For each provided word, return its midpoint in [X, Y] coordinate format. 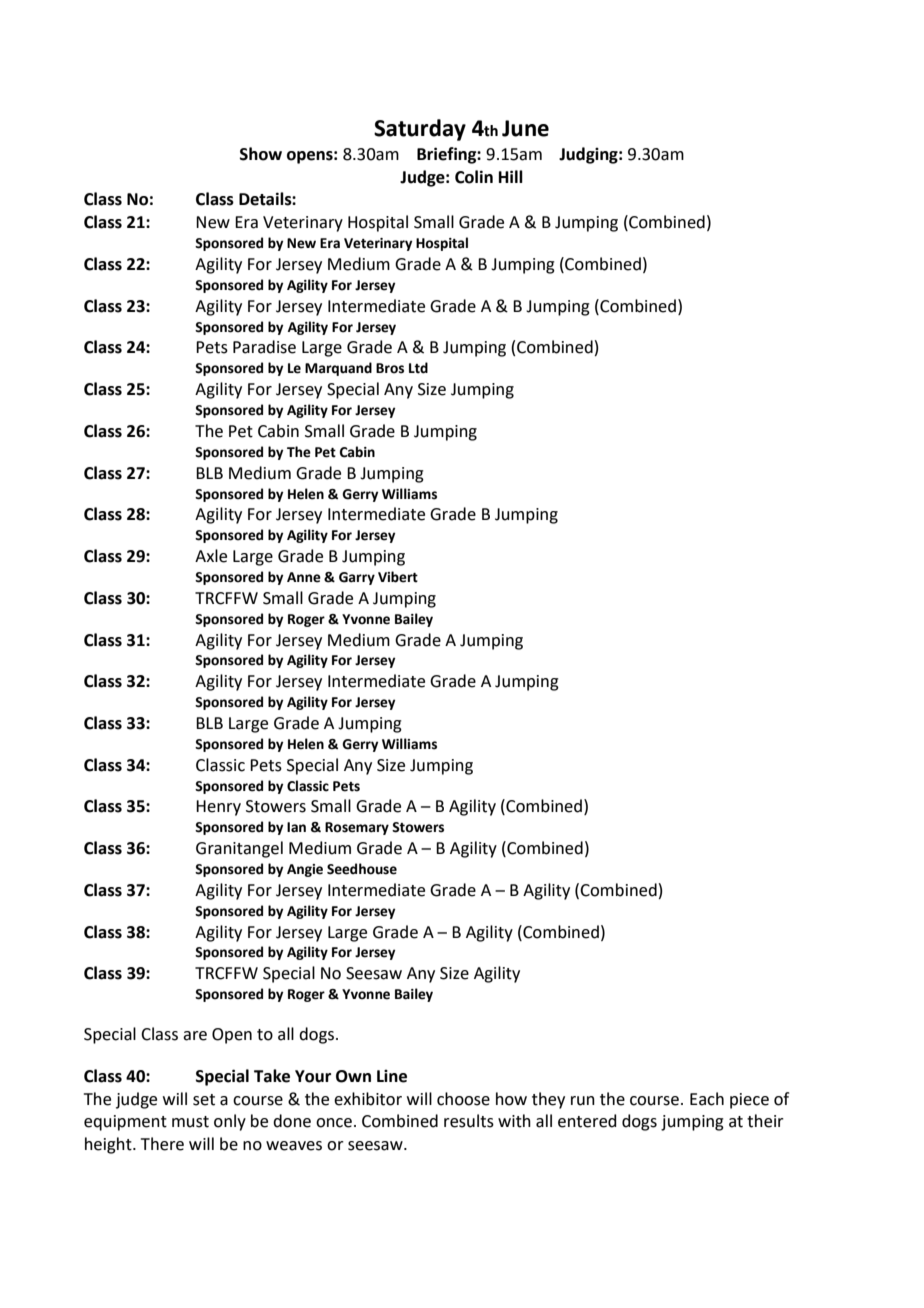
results [469, 1121]
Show [261, 154]
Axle [211, 556]
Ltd [418, 368]
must [190, 1122]
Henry [218, 808]
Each [707, 1099]
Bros [390, 368]
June [525, 128]
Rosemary [357, 828]
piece [749, 1101]
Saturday [420, 130]
